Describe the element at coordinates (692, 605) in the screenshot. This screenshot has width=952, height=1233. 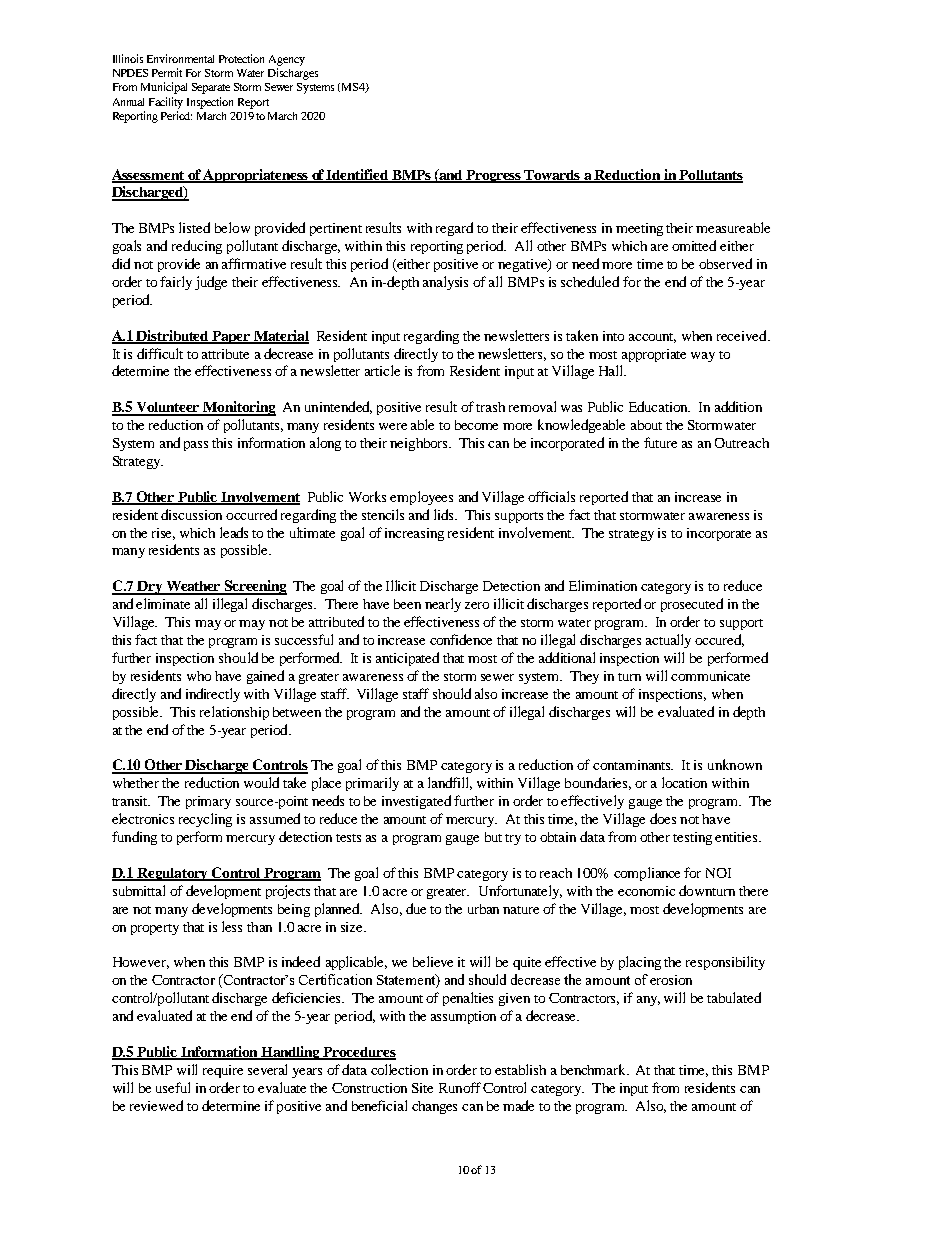
I see `prosecuted` at that location.
